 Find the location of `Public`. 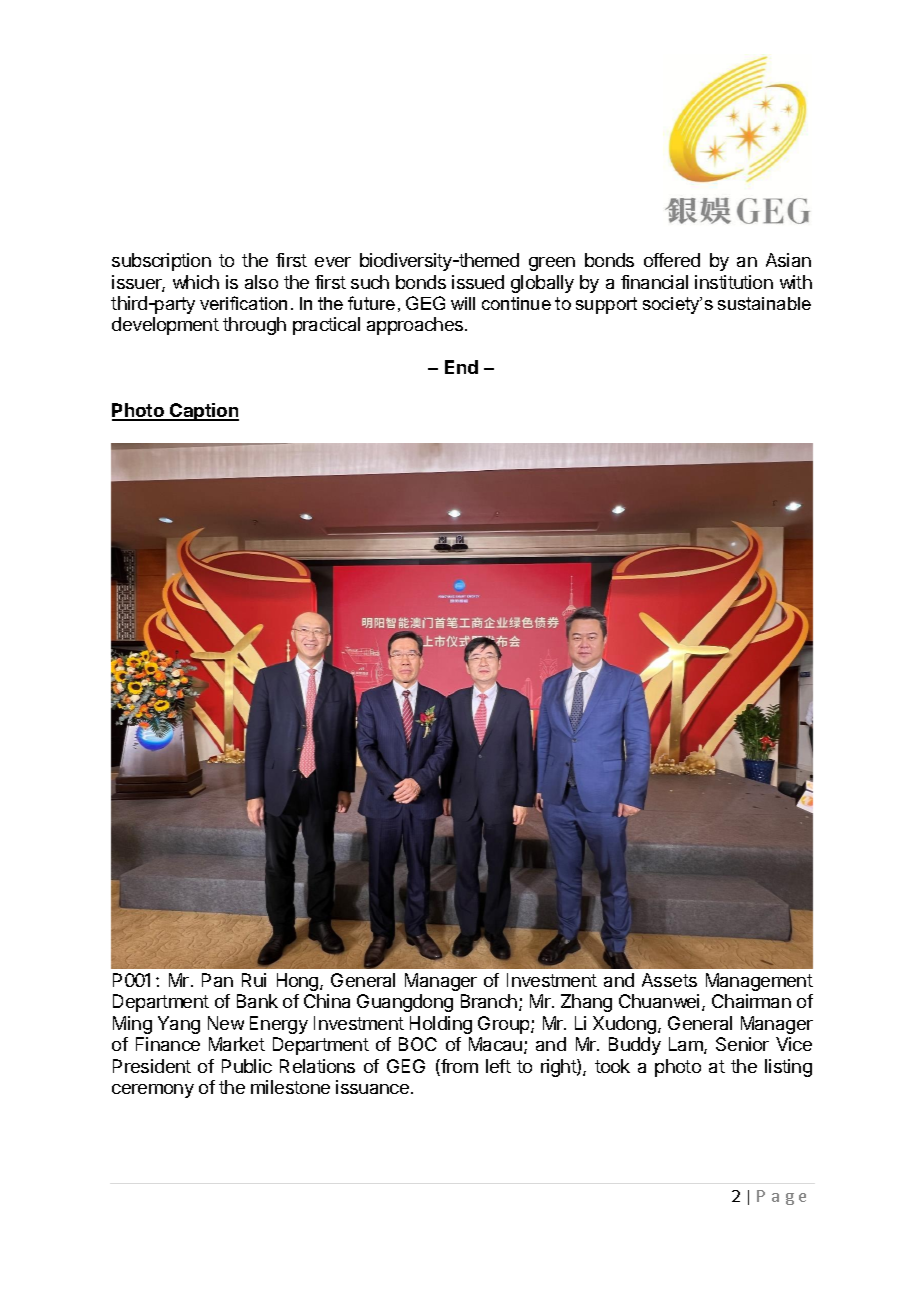

Public is located at coordinates (247, 1066).
